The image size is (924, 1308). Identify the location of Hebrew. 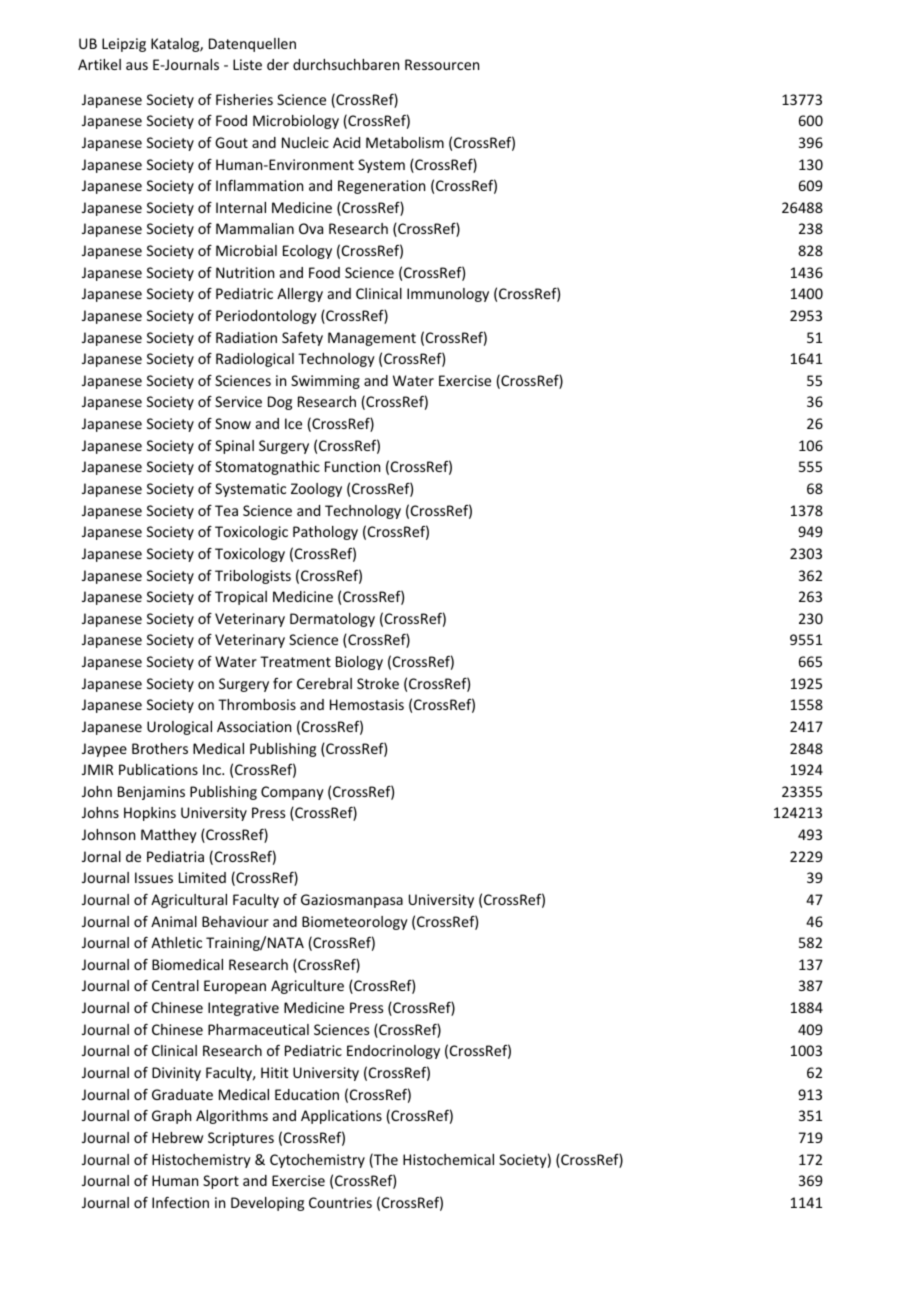
(177, 1137).
